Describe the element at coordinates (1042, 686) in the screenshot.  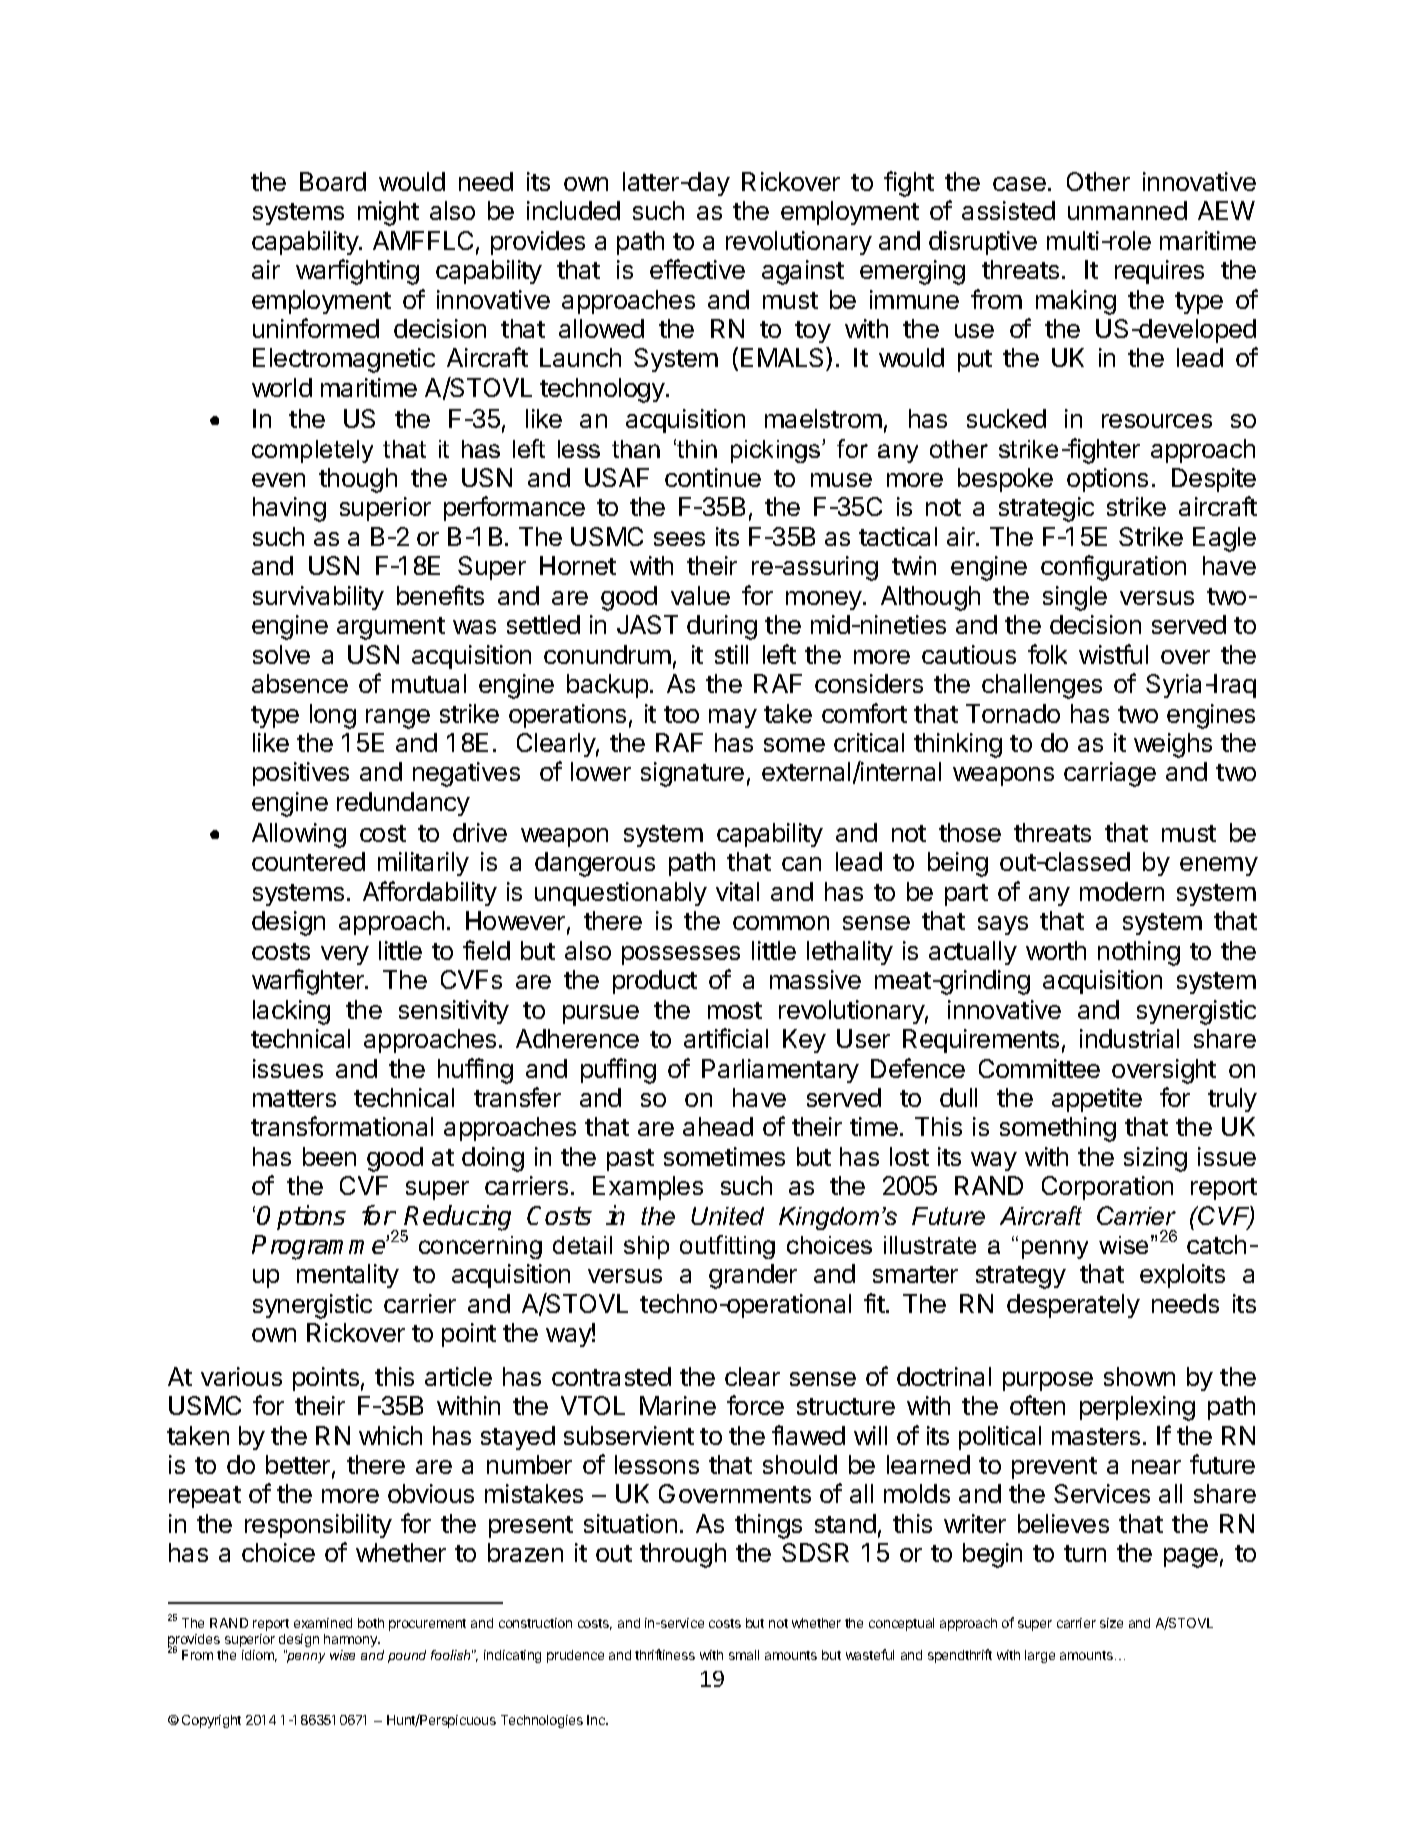
I see `challenges` at that location.
